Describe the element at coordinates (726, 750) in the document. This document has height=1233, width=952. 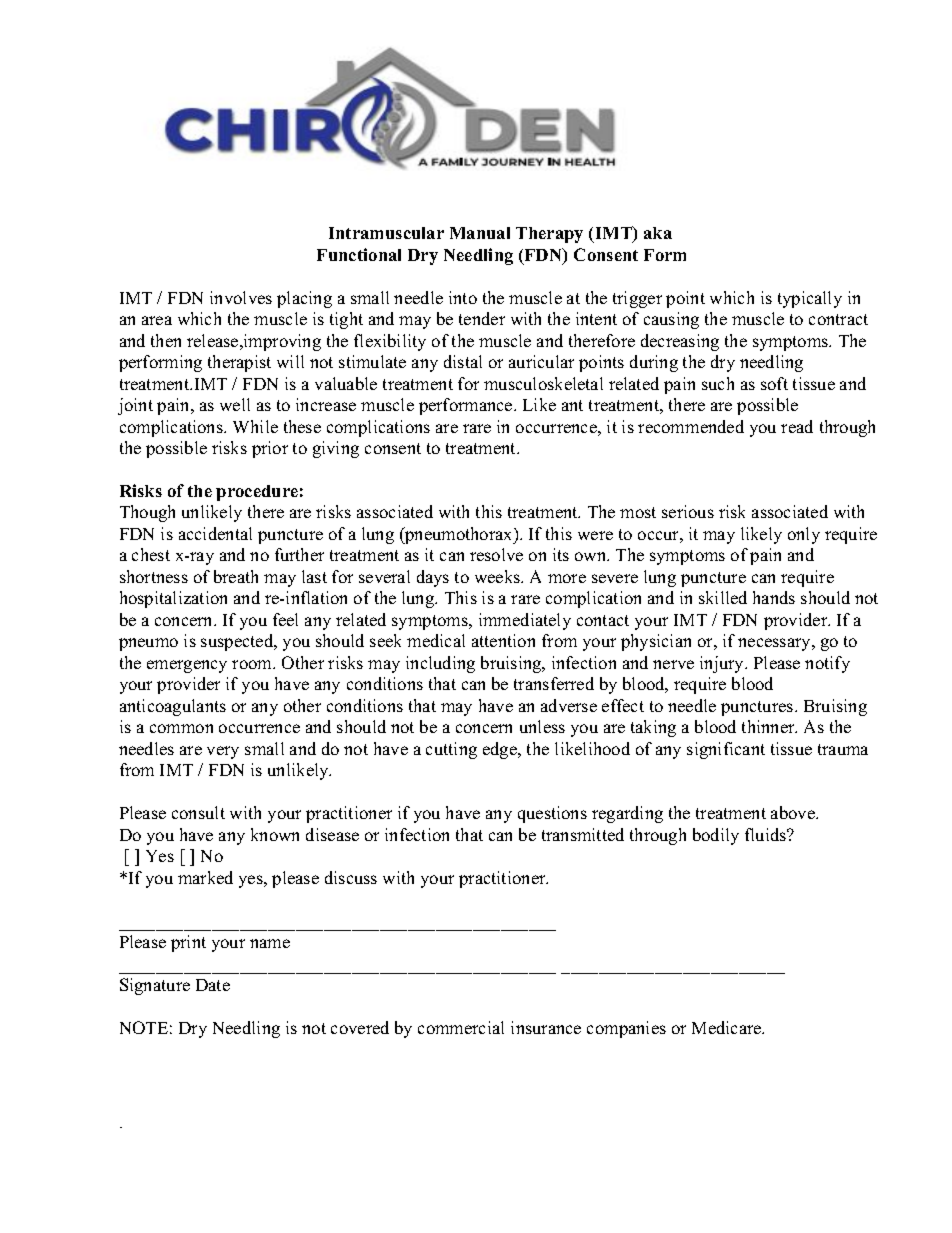
I see `significant` at that location.
